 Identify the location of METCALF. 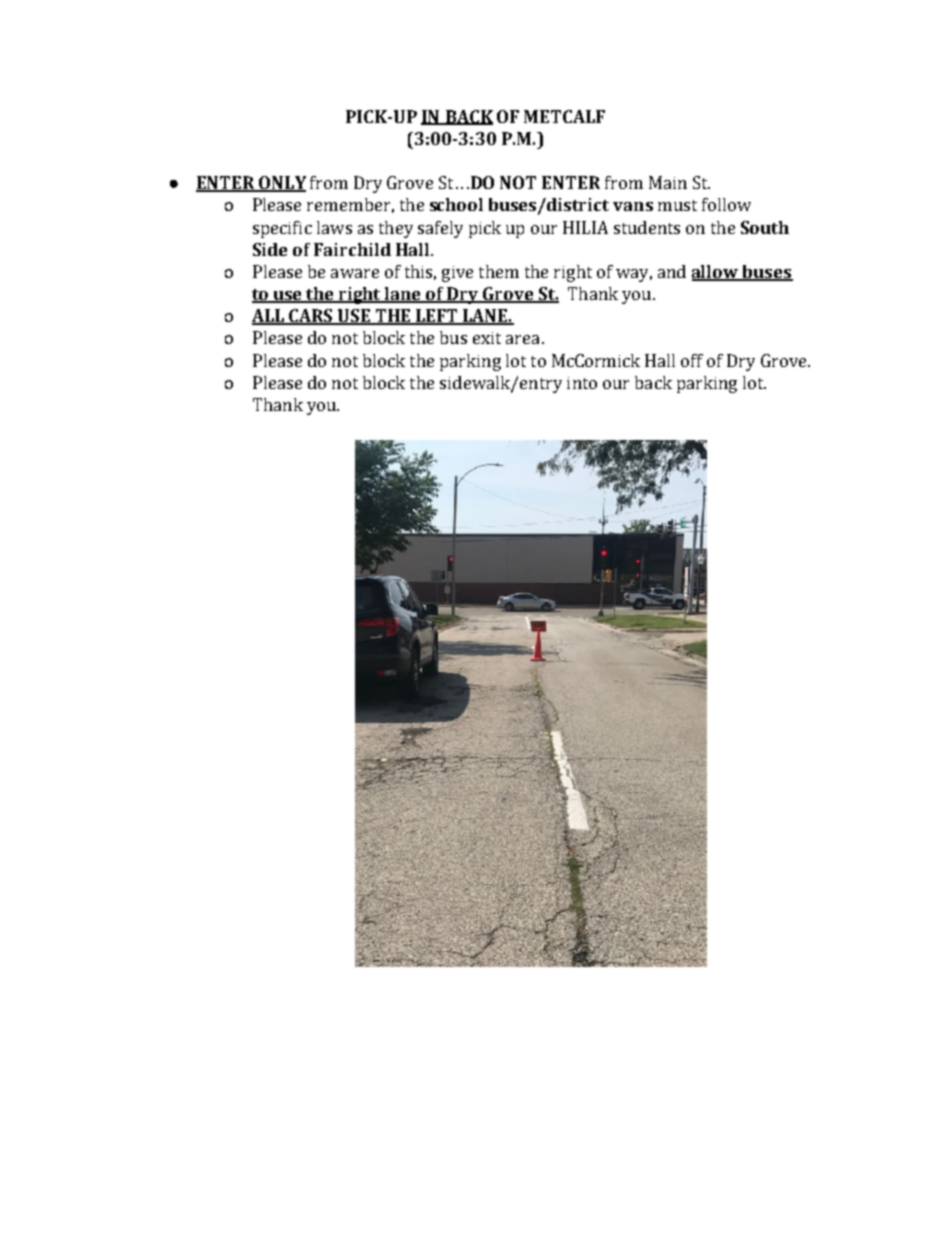
(564, 116).
